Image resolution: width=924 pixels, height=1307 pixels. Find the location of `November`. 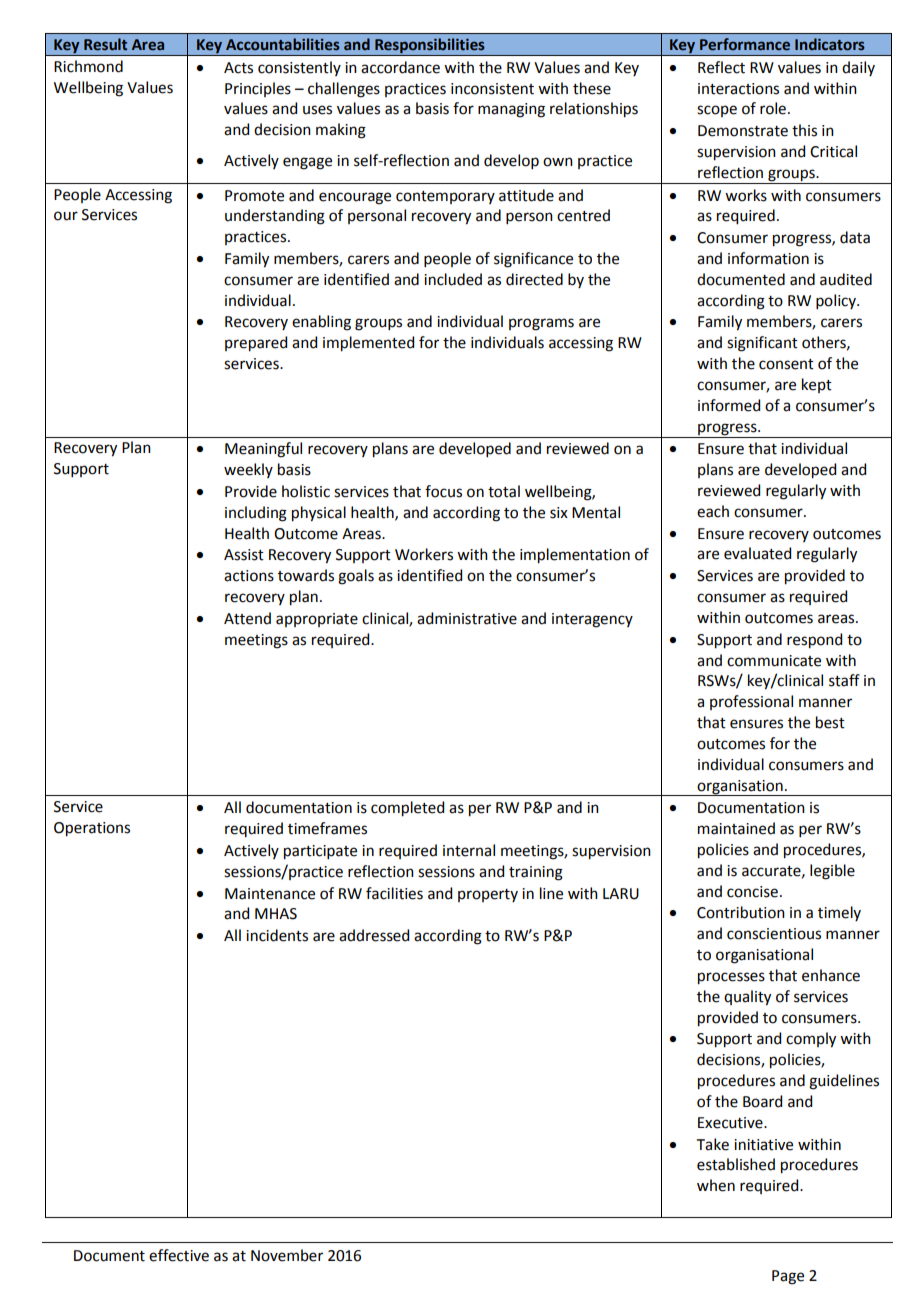

November is located at coordinates (287, 1255).
